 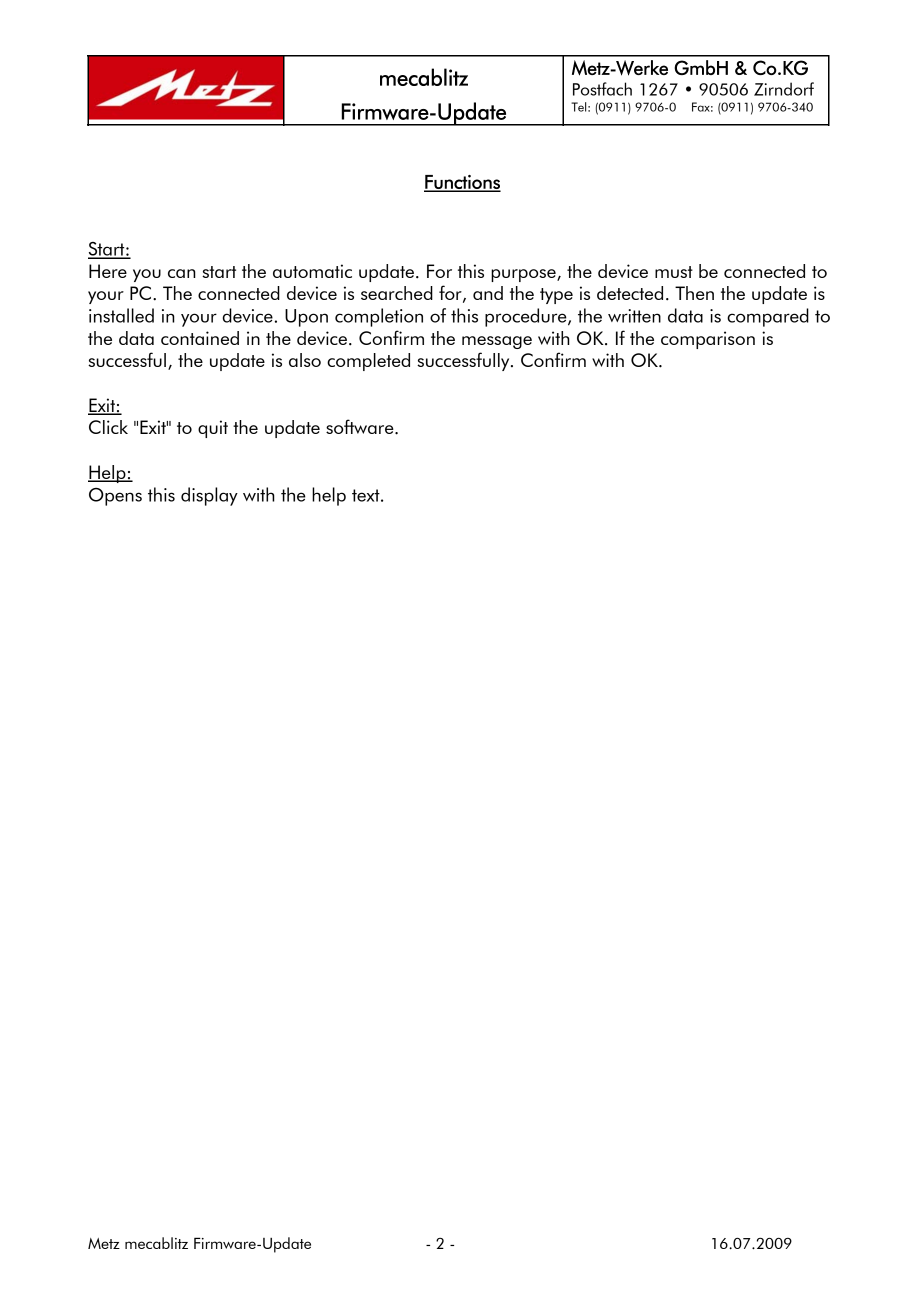 What do you see at coordinates (694, 293) in the screenshot?
I see `Then` at bounding box center [694, 293].
